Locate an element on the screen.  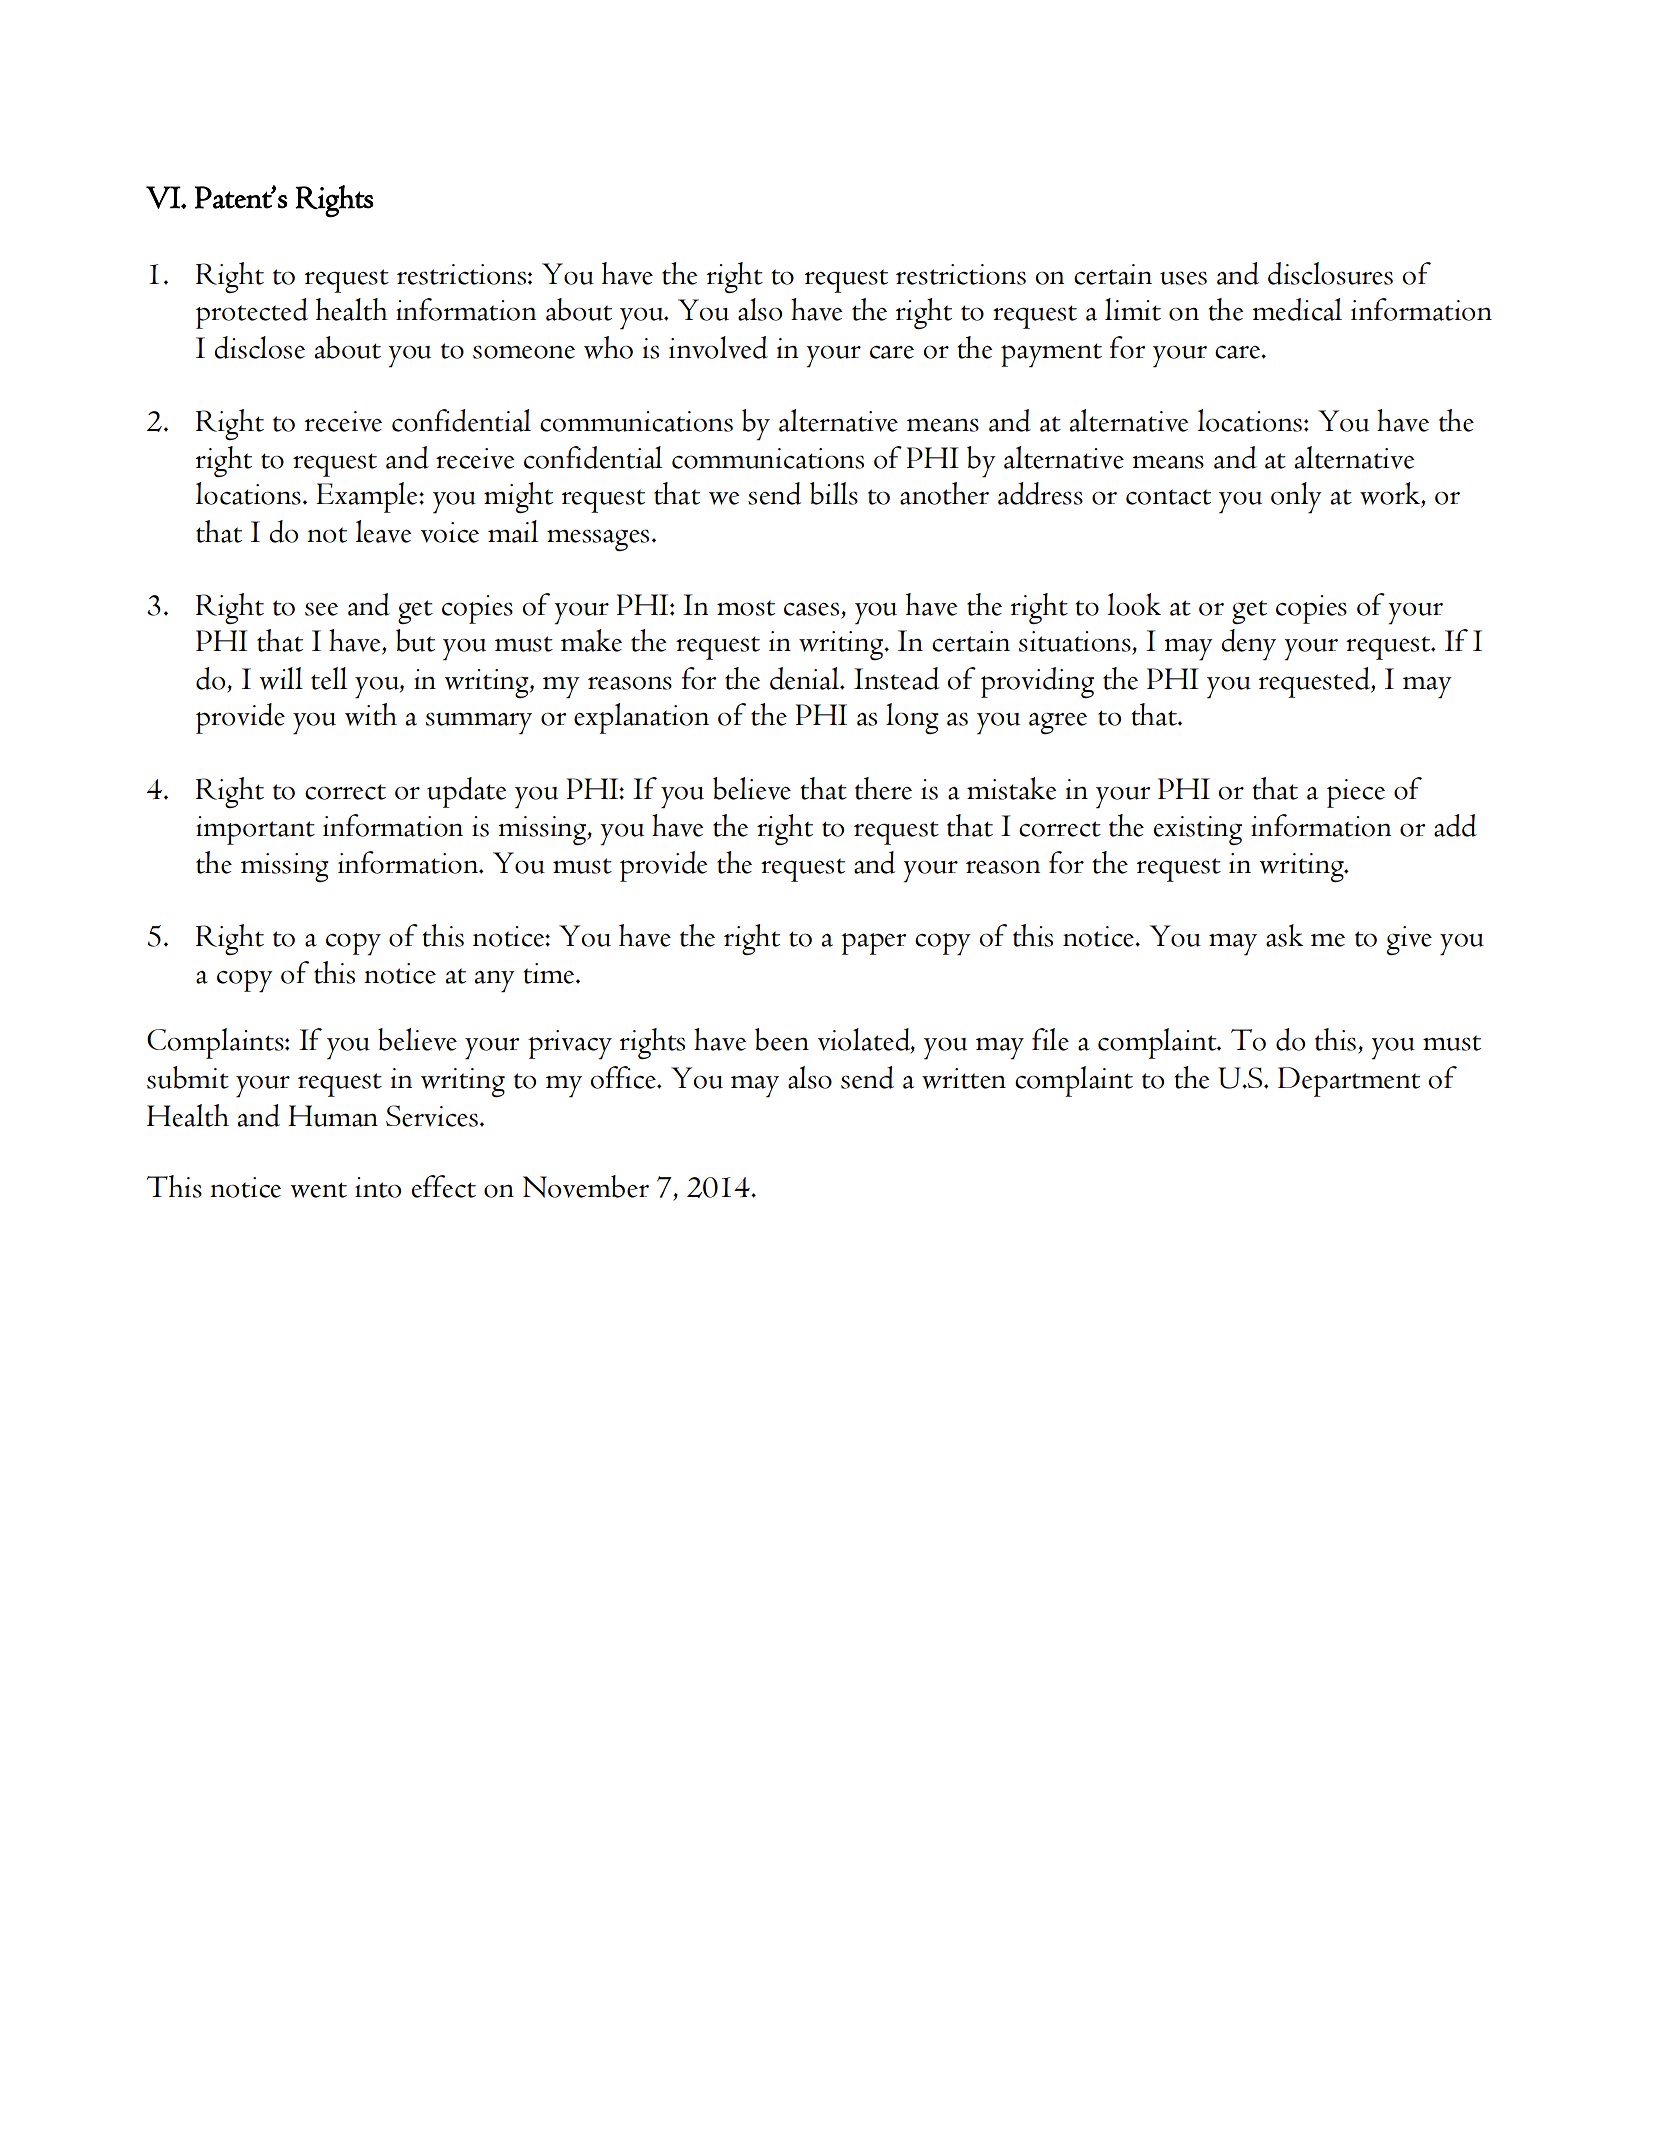
medical is located at coordinates (1297, 309).
